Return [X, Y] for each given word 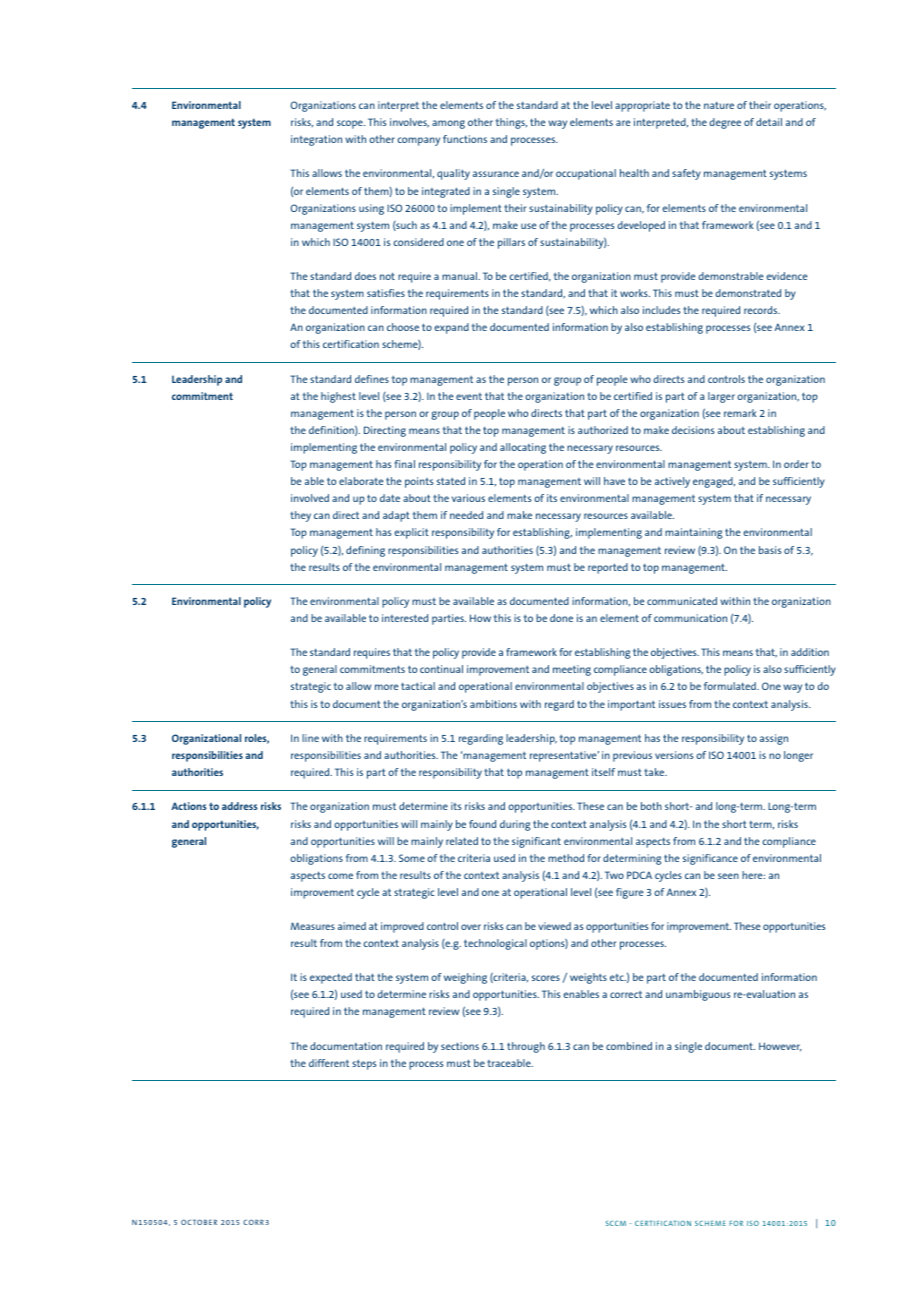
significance [710, 859]
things [511, 123]
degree [725, 123]
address [240, 806]
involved [310, 498]
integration [316, 140]
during [515, 825]
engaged [714, 482]
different [329, 1063]
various [468, 498]
